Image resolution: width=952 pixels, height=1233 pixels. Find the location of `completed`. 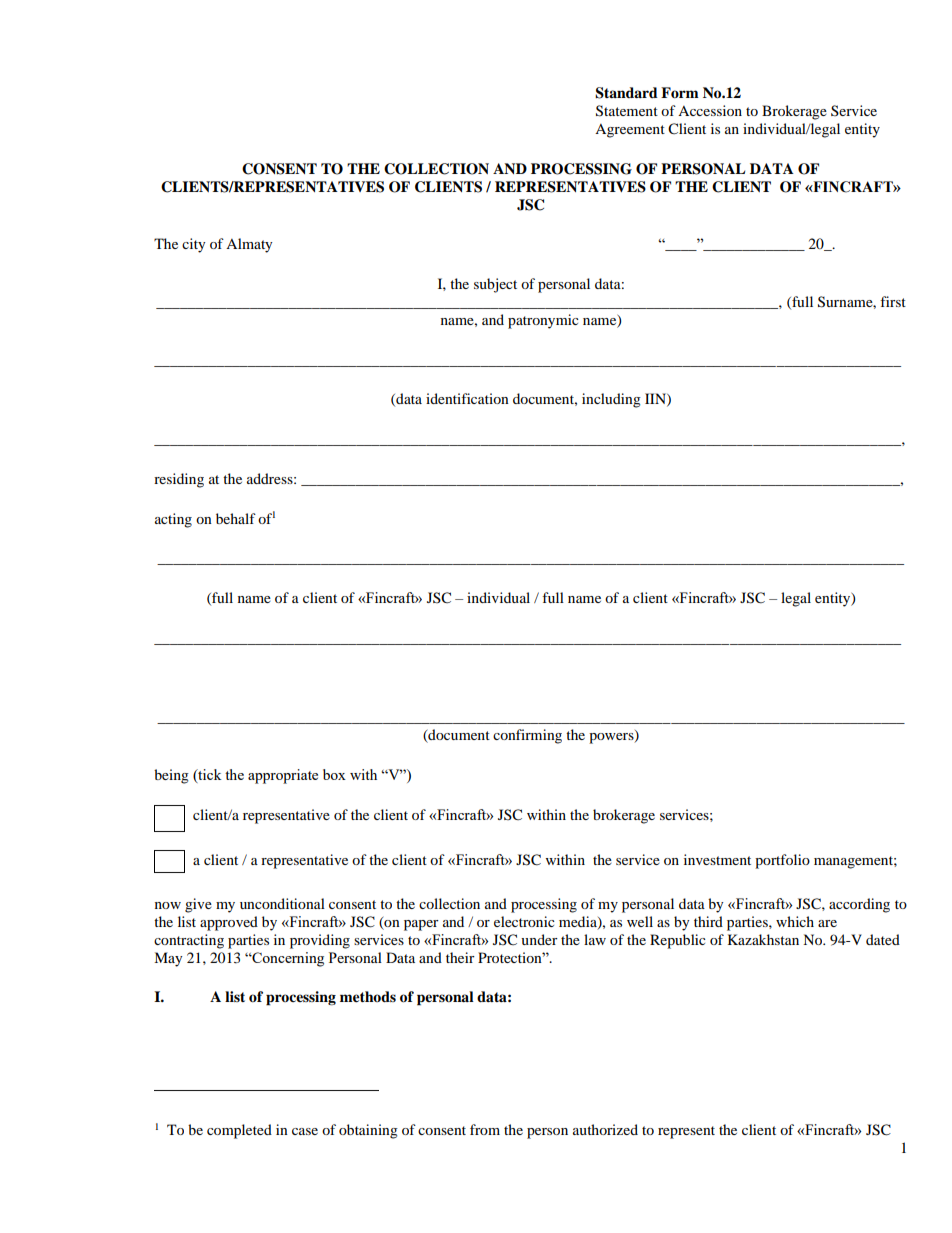

completed is located at coordinates (239, 1131).
